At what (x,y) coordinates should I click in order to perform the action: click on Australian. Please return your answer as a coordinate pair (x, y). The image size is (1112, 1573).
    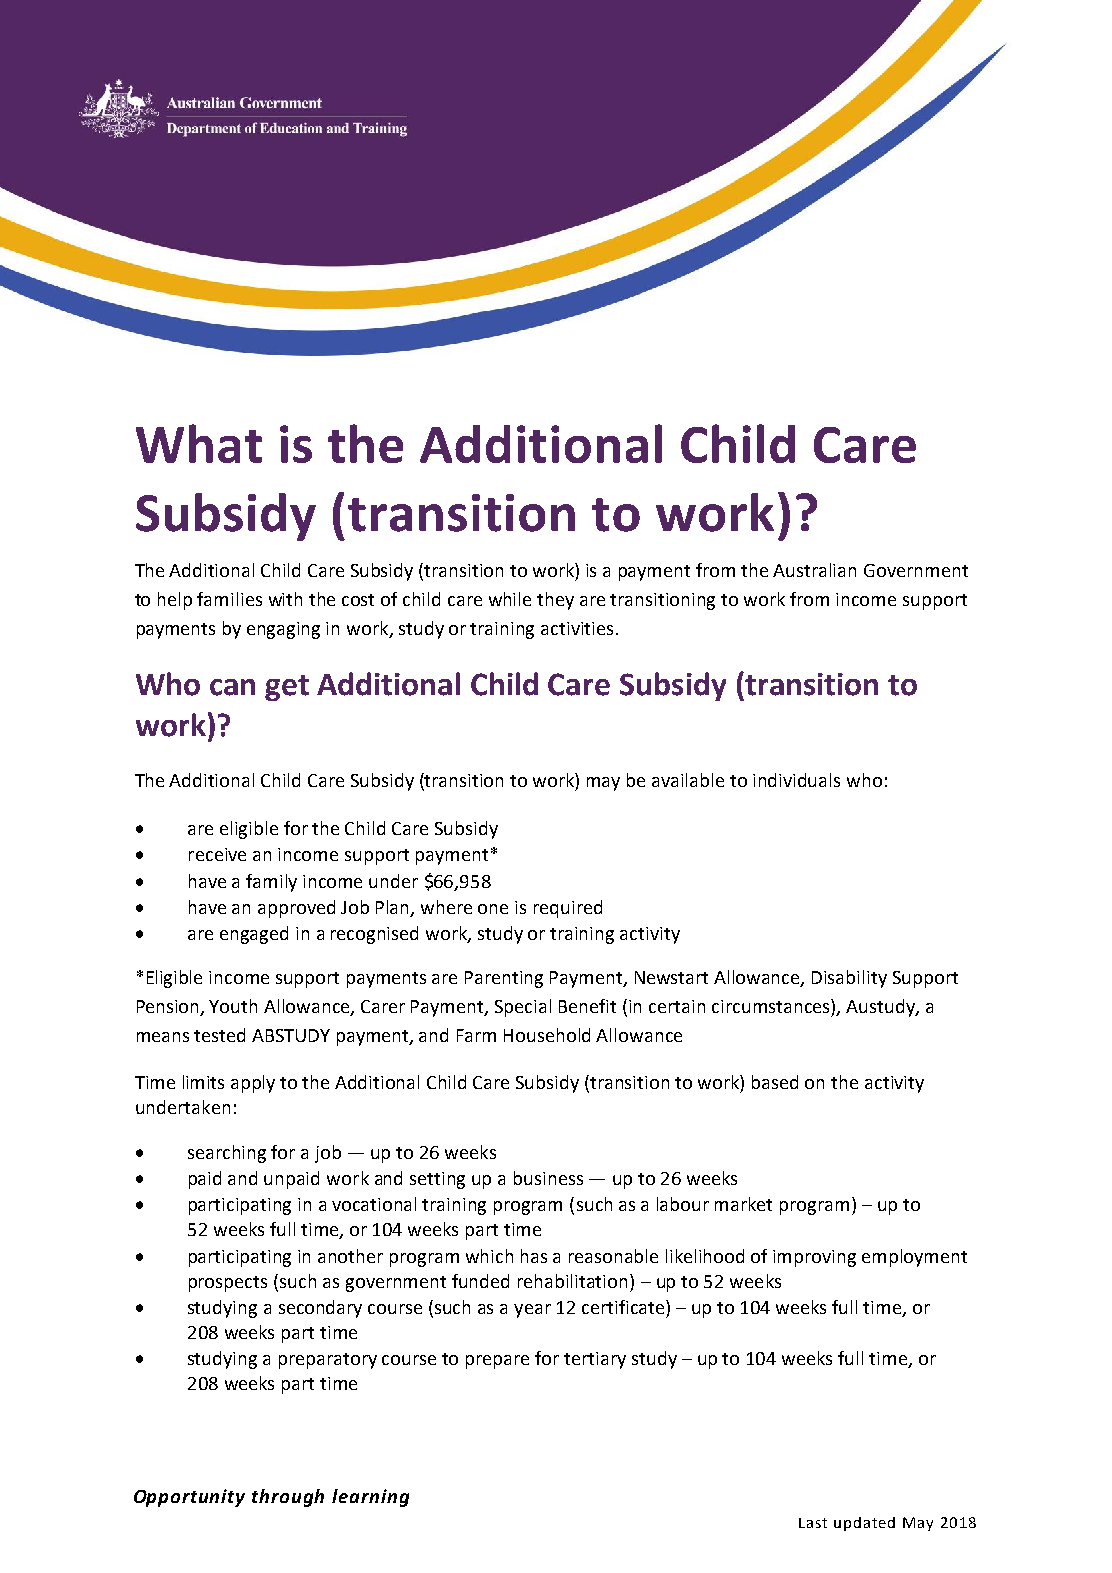
    Looking at the image, I should click on (814, 570).
